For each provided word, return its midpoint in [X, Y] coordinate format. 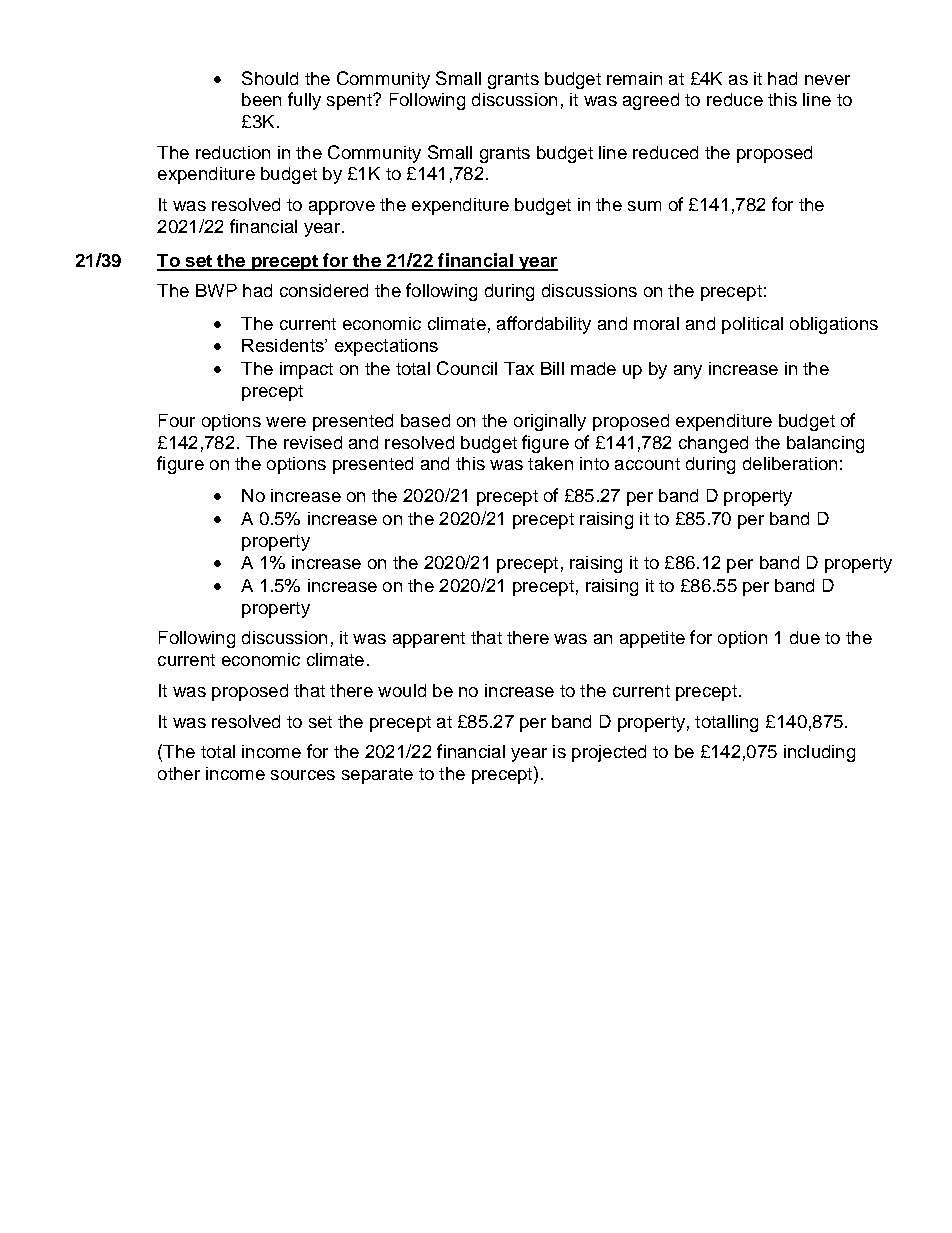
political [752, 325]
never [827, 80]
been [261, 99]
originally [550, 422]
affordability [544, 325]
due [805, 637]
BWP [216, 290]
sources [303, 775]
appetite [652, 639]
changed [713, 444]
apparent [429, 640]
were [286, 422]
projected [609, 753]
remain [634, 78]
